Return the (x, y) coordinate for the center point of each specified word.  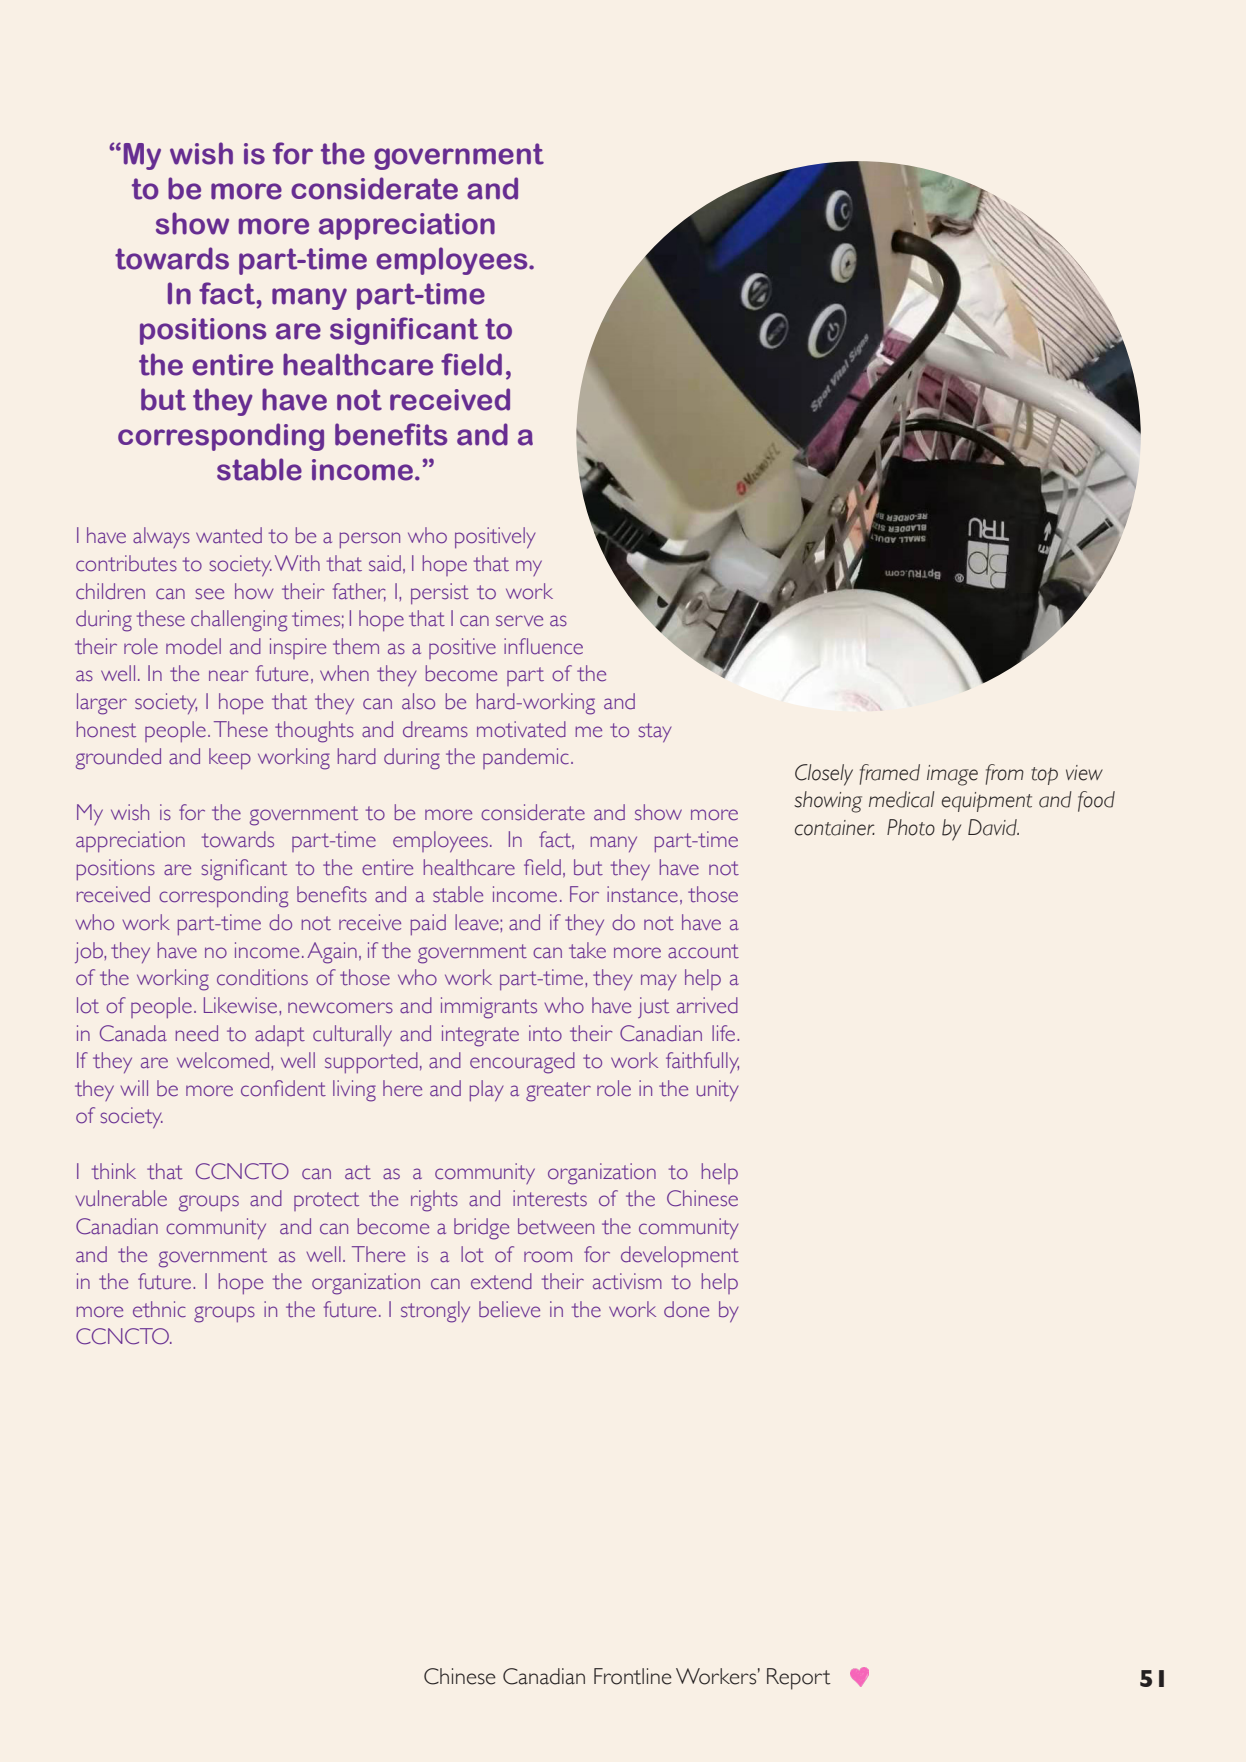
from (1005, 774)
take (587, 950)
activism (627, 1281)
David (993, 827)
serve (519, 621)
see (209, 594)
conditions (262, 977)
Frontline (633, 1676)
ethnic (159, 1309)
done (686, 1309)
